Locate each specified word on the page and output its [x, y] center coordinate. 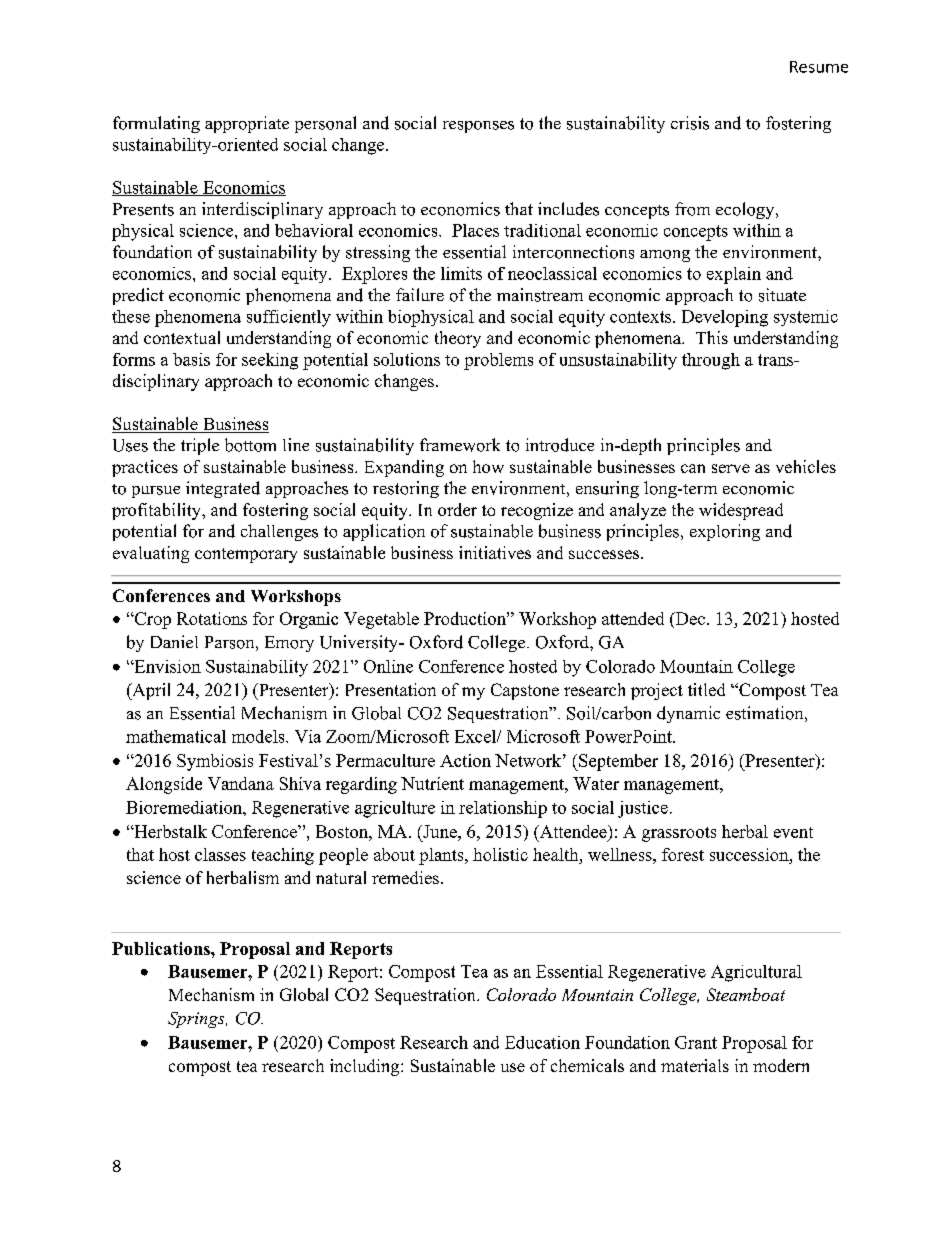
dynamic [688, 714]
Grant [696, 1042]
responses [478, 127]
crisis [690, 123]
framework [460, 445]
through [711, 361]
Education [542, 1042]
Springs [197, 1020]
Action [465, 760]
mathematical [176, 736]
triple [200, 446]
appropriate [247, 124]
